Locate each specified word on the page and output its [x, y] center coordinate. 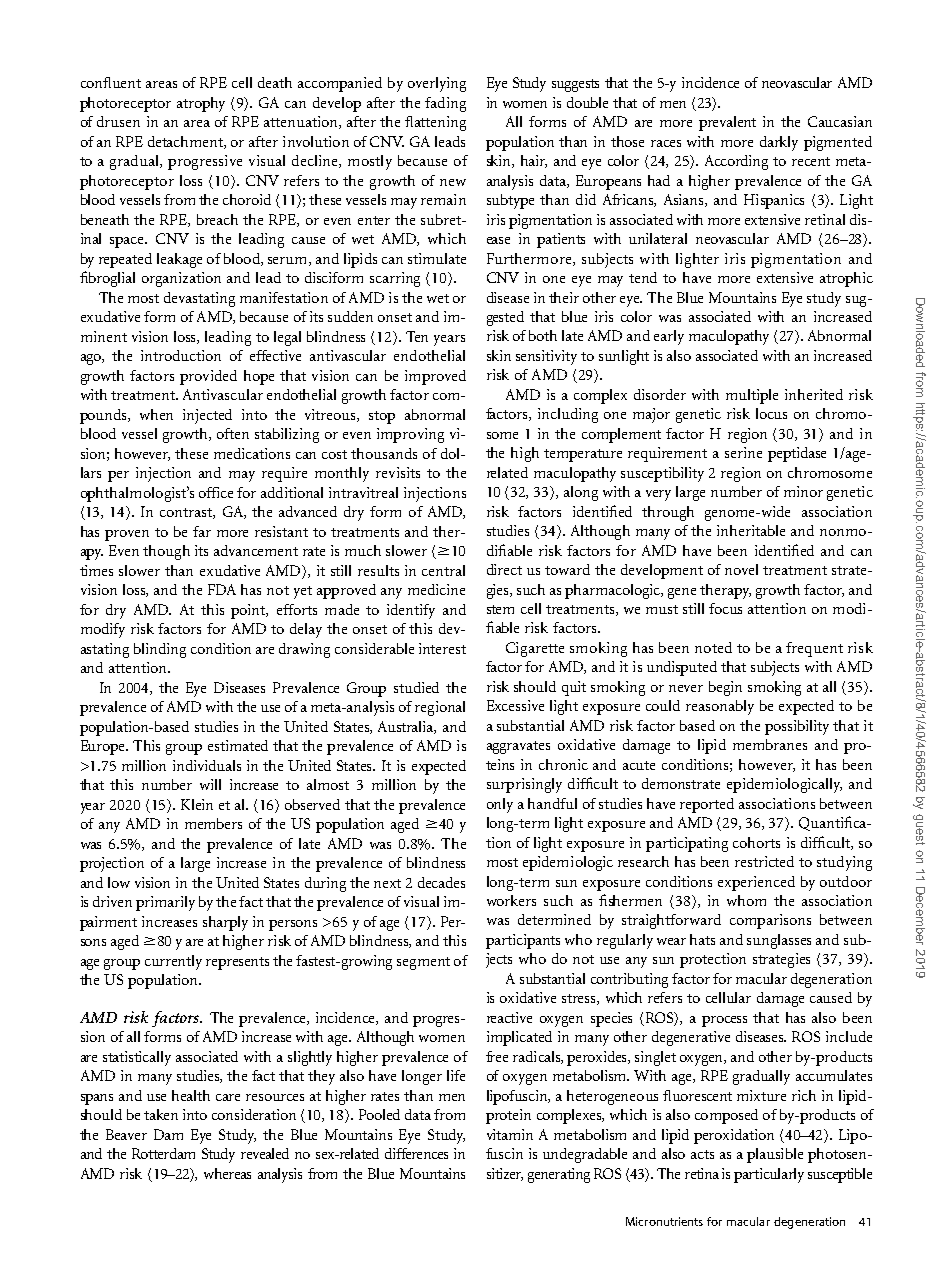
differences [416, 1153]
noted [713, 647]
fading [445, 104]
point [249, 611]
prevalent [727, 123]
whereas [227, 1173]
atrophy [201, 104]
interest [442, 648]
